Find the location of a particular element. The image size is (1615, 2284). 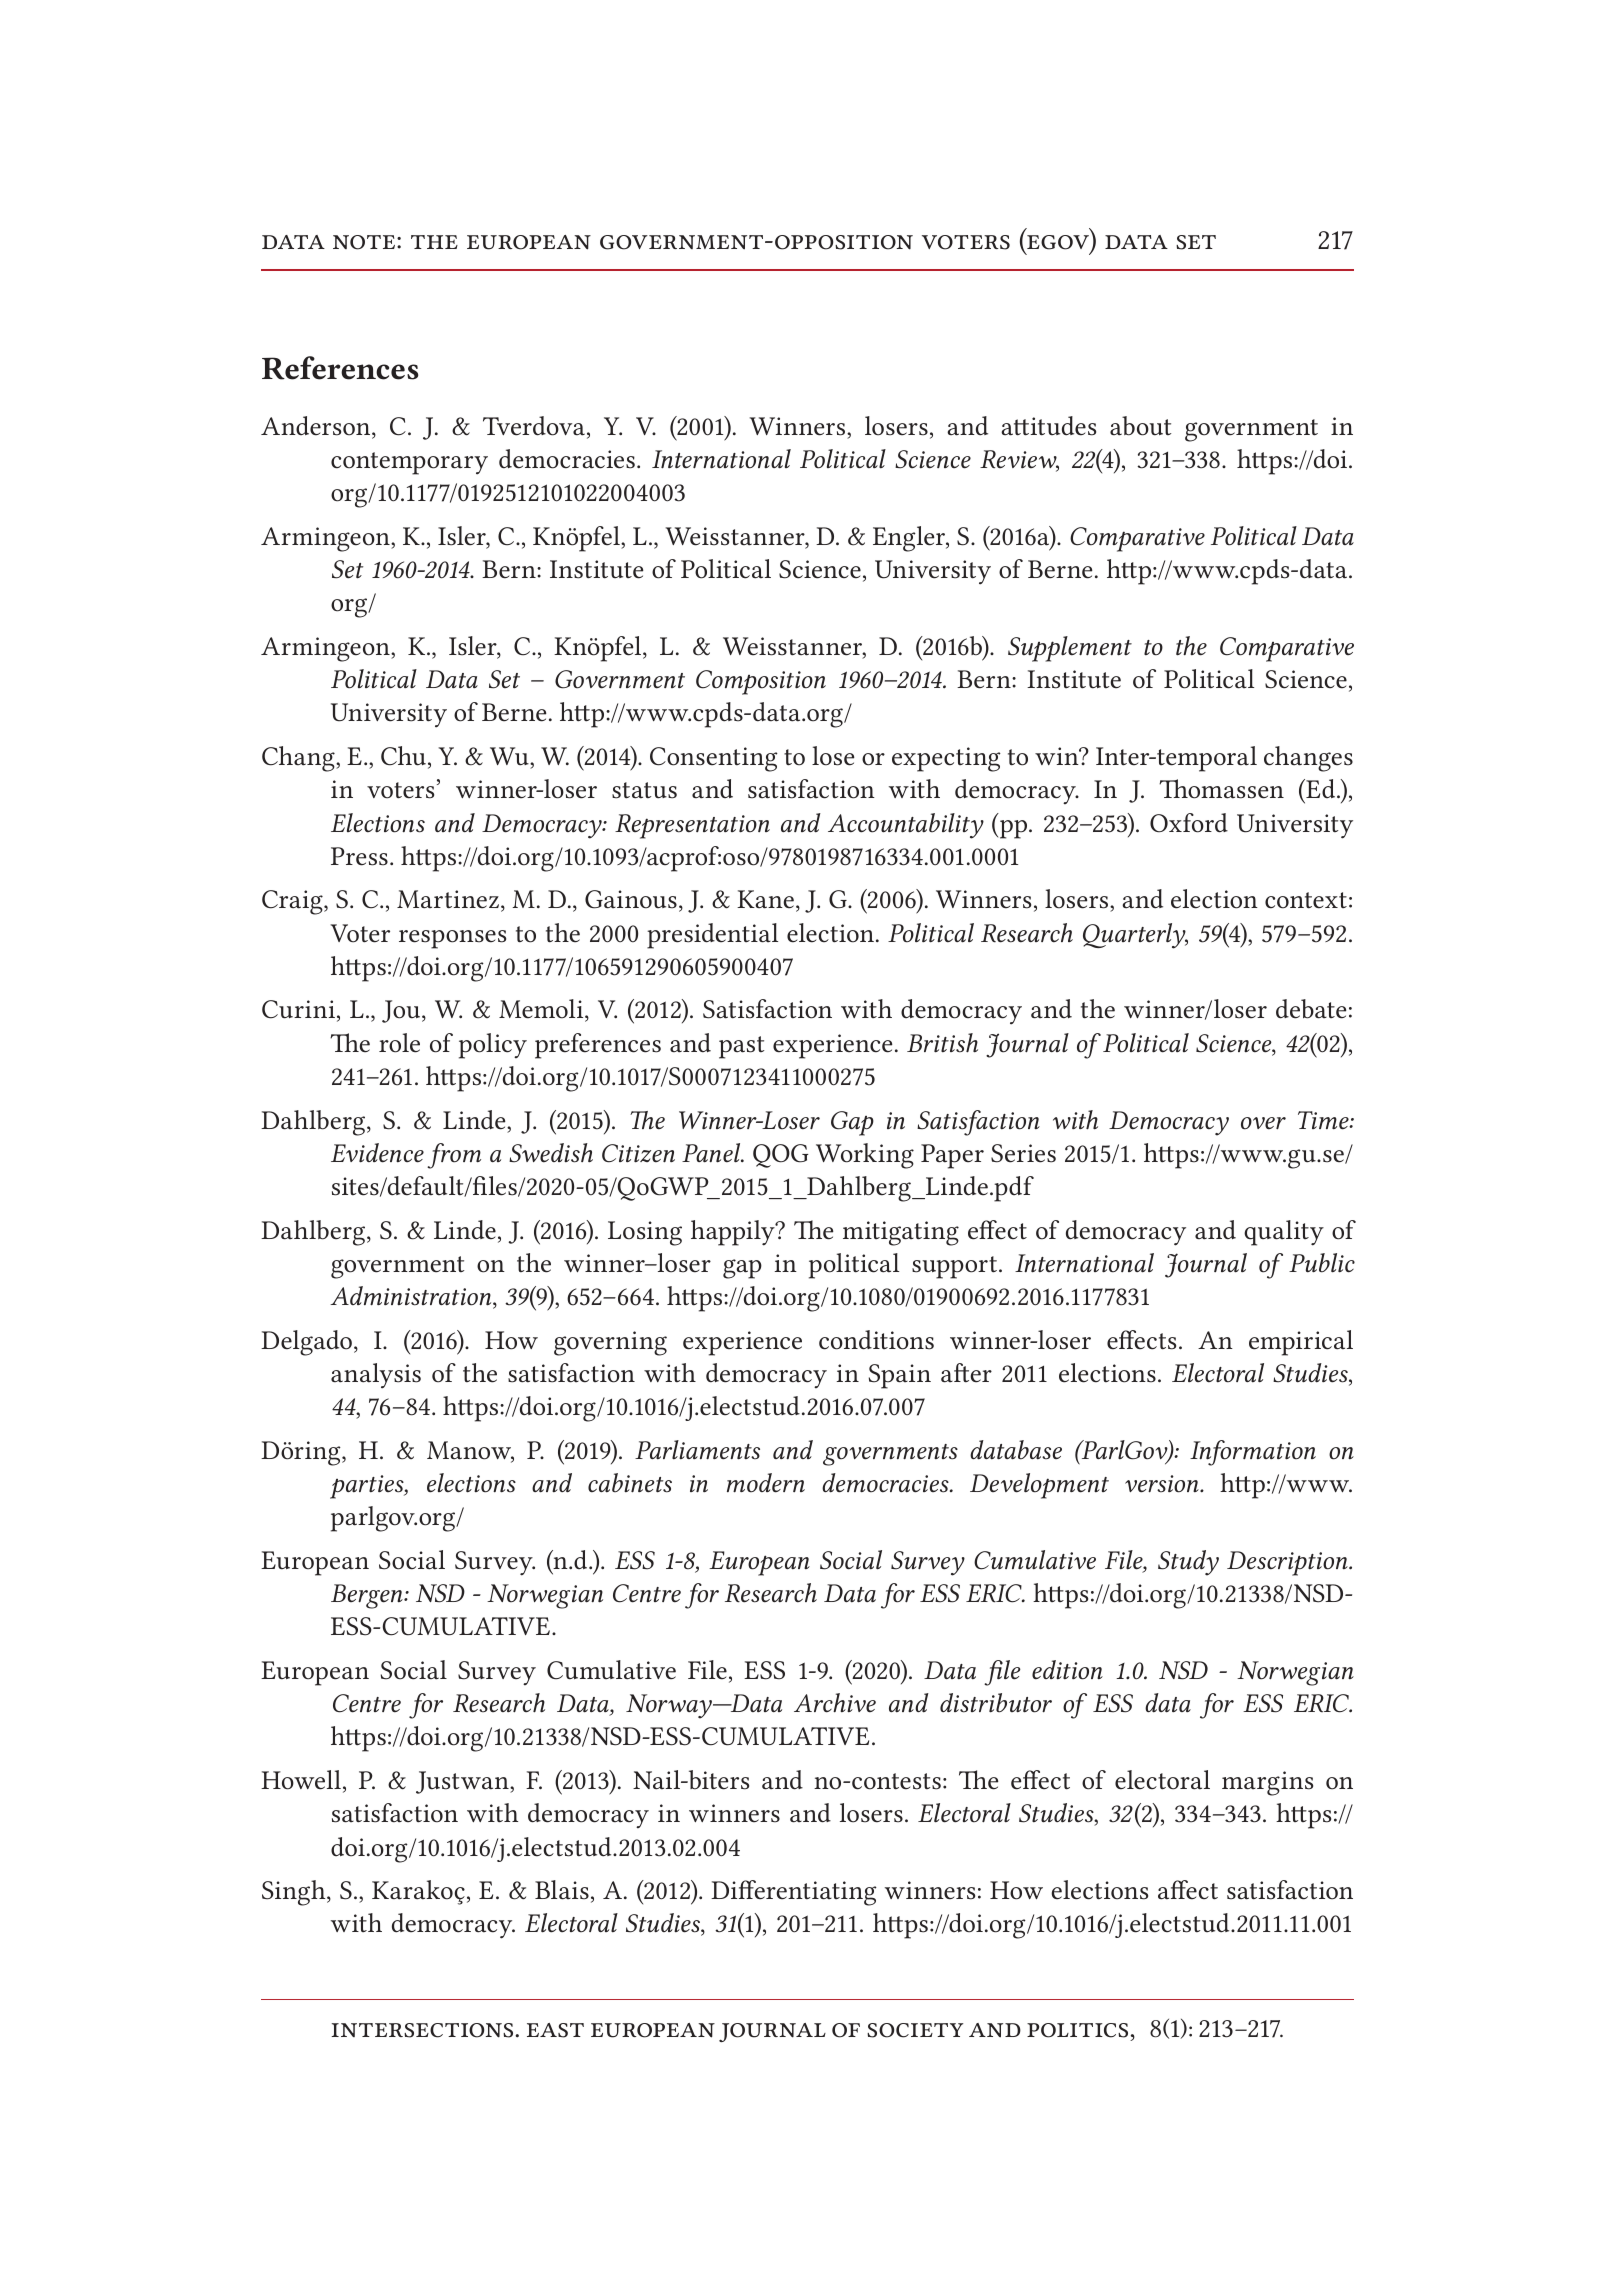

about is located at coordinates (1140, 426).
